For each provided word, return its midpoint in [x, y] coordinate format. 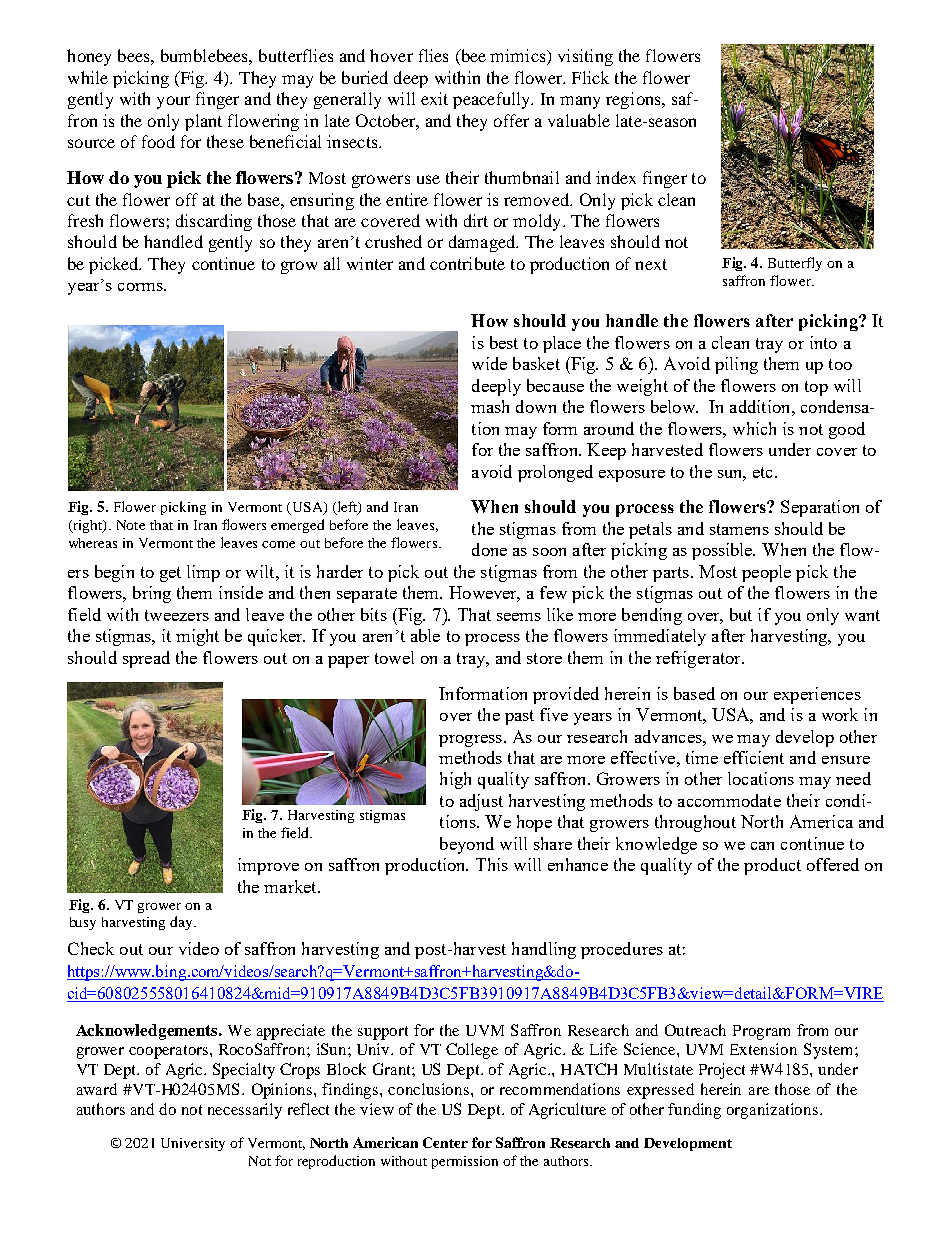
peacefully [493, 100]
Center [445, 1142]
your [173, 102]
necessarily [245, 1111]
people [766, 573]
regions [634, 100]
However [484, 594]
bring [152, 594]
